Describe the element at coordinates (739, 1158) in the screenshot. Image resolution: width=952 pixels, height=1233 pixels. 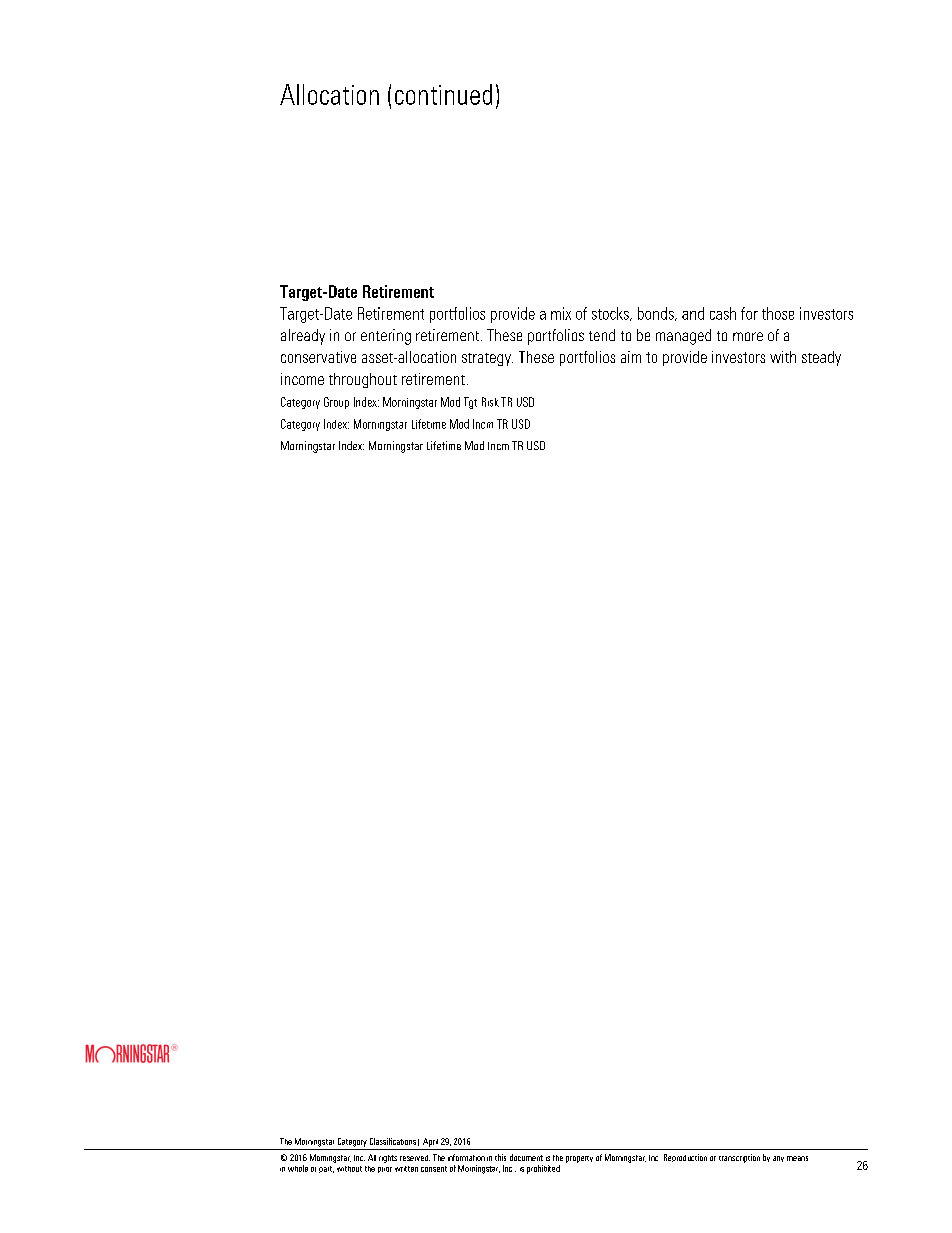
I see `transcription` at that location.
